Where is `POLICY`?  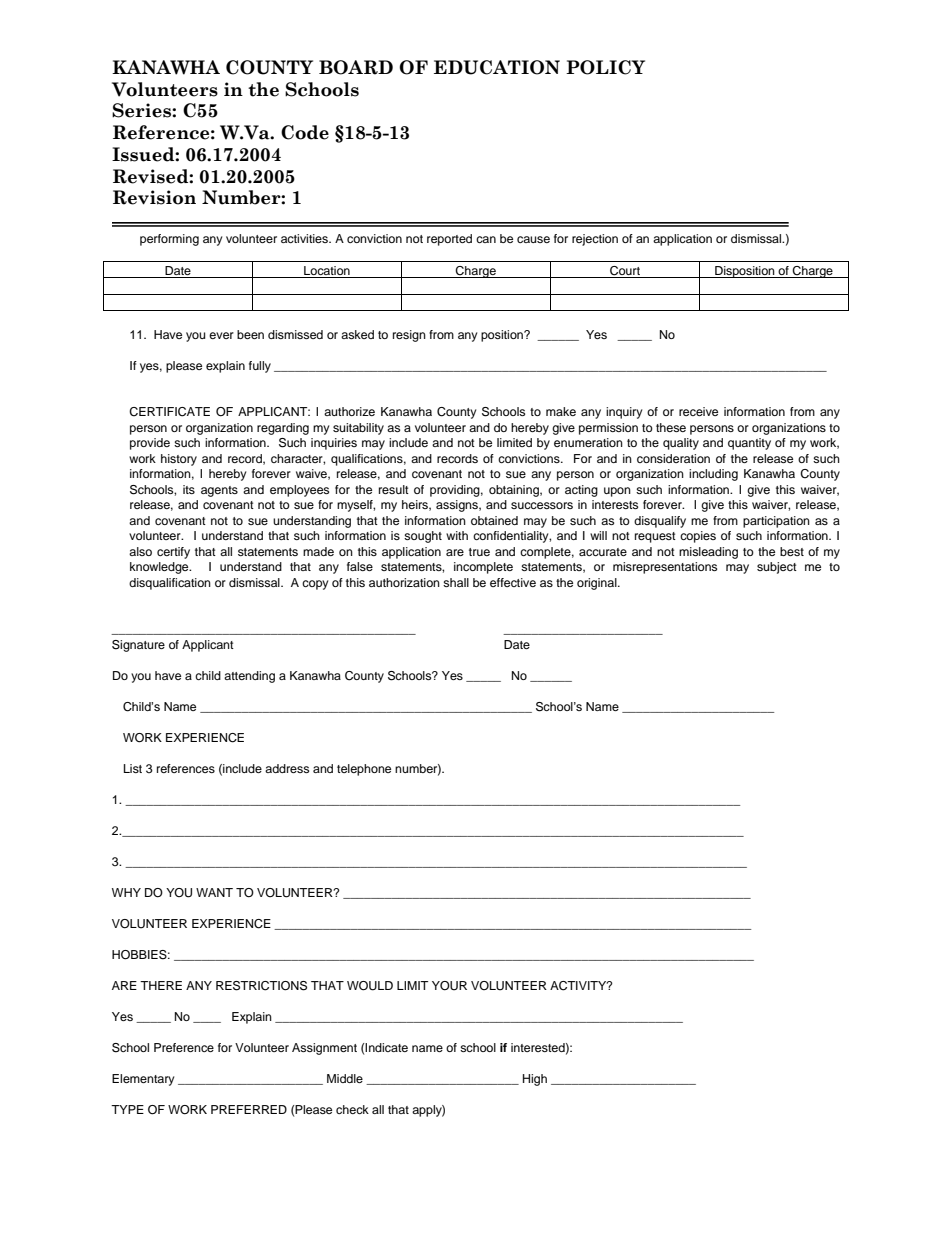 POLICY is located at coordinates (605, 67).
